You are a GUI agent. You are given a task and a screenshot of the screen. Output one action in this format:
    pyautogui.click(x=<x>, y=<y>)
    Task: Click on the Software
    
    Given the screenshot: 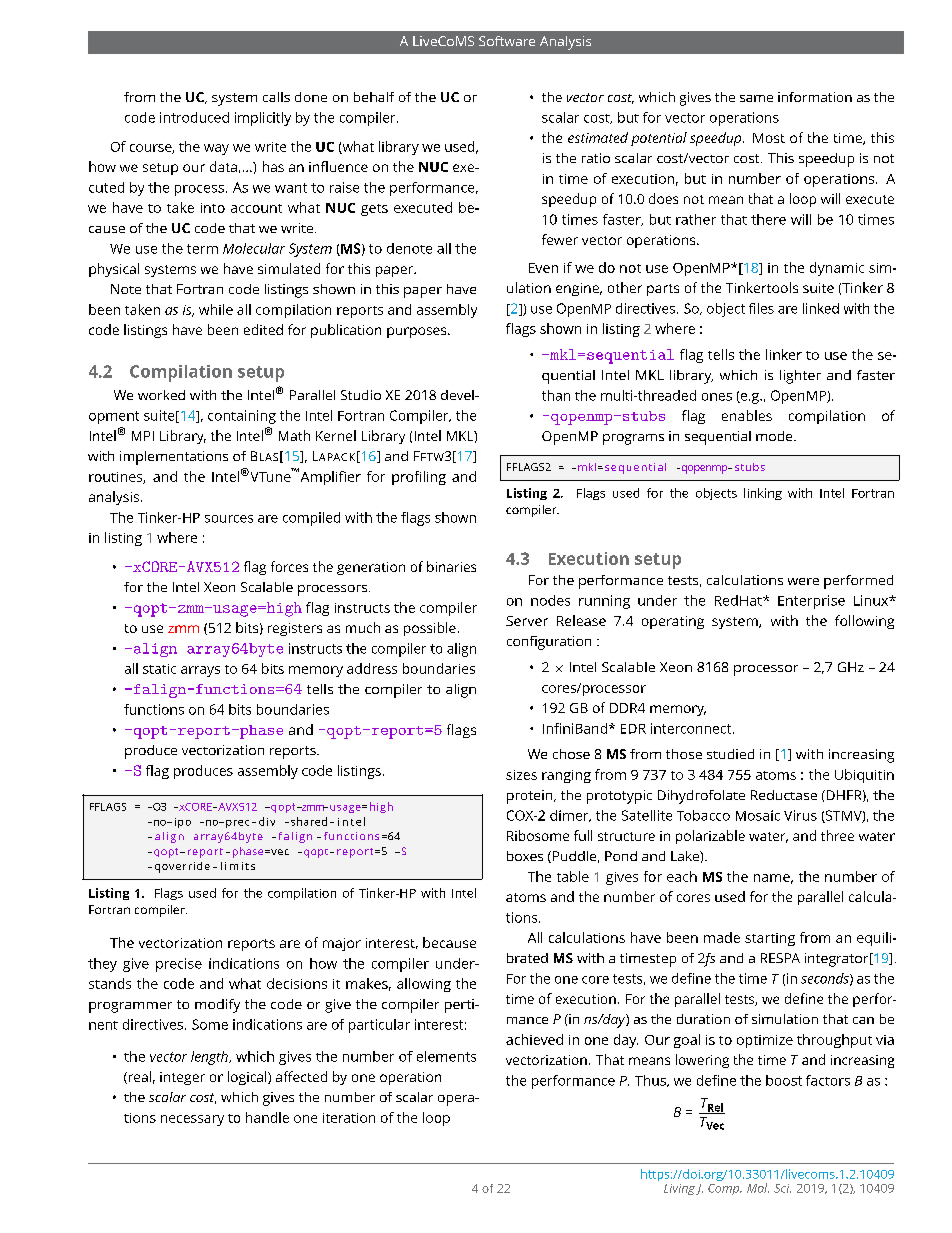 What is the action you would take?
    pyautogui.click(x=507, y=41)
